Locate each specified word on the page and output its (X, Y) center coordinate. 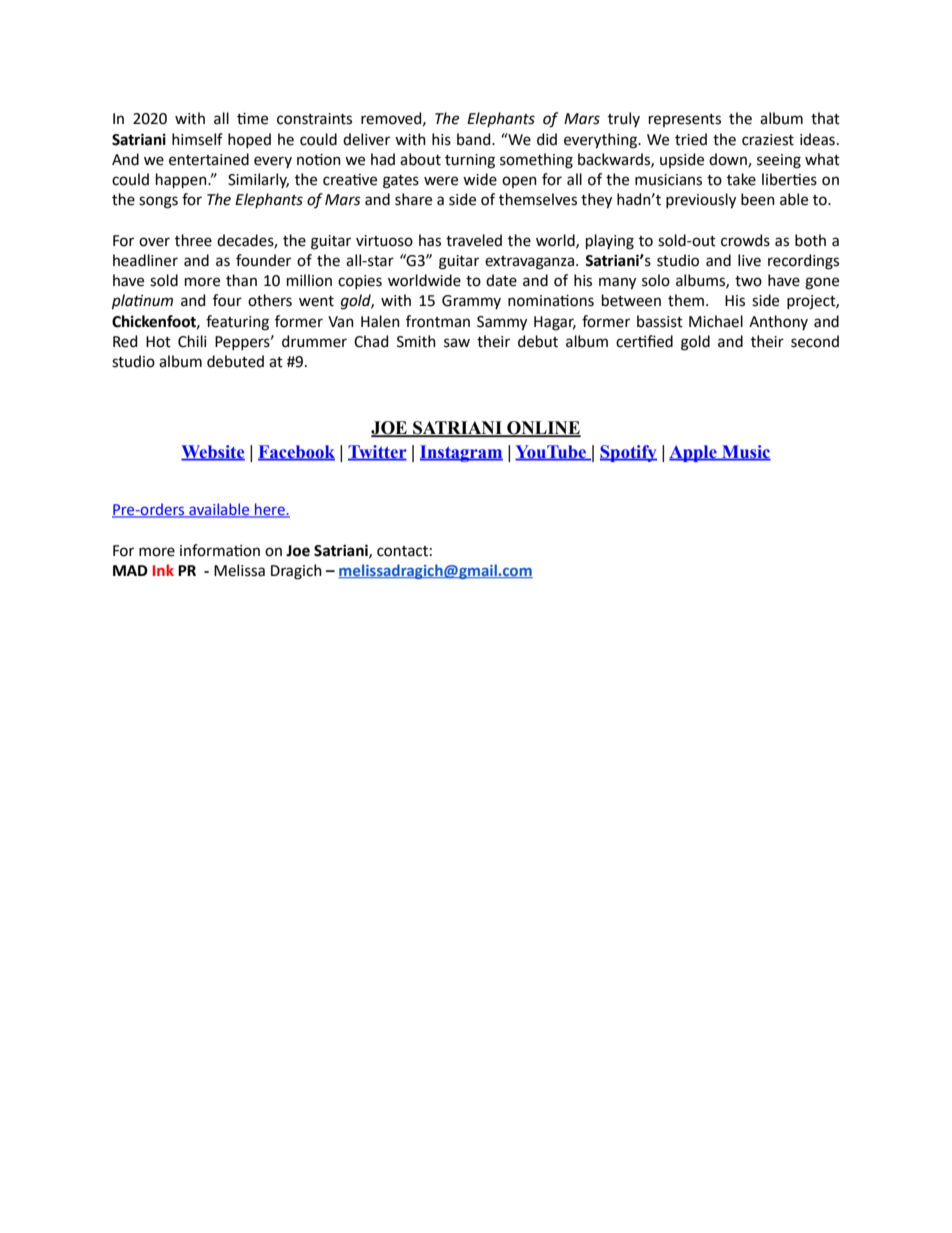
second (815, 341)
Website (213, 452)
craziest (768, 140)
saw (457, 343)
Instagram (461, 453)
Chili (192, 341)
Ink (163, 570)
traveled (474, 240)
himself (197, 139)
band (475, 139)
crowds (745, 240)
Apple (694, 453)
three (193, 240)
